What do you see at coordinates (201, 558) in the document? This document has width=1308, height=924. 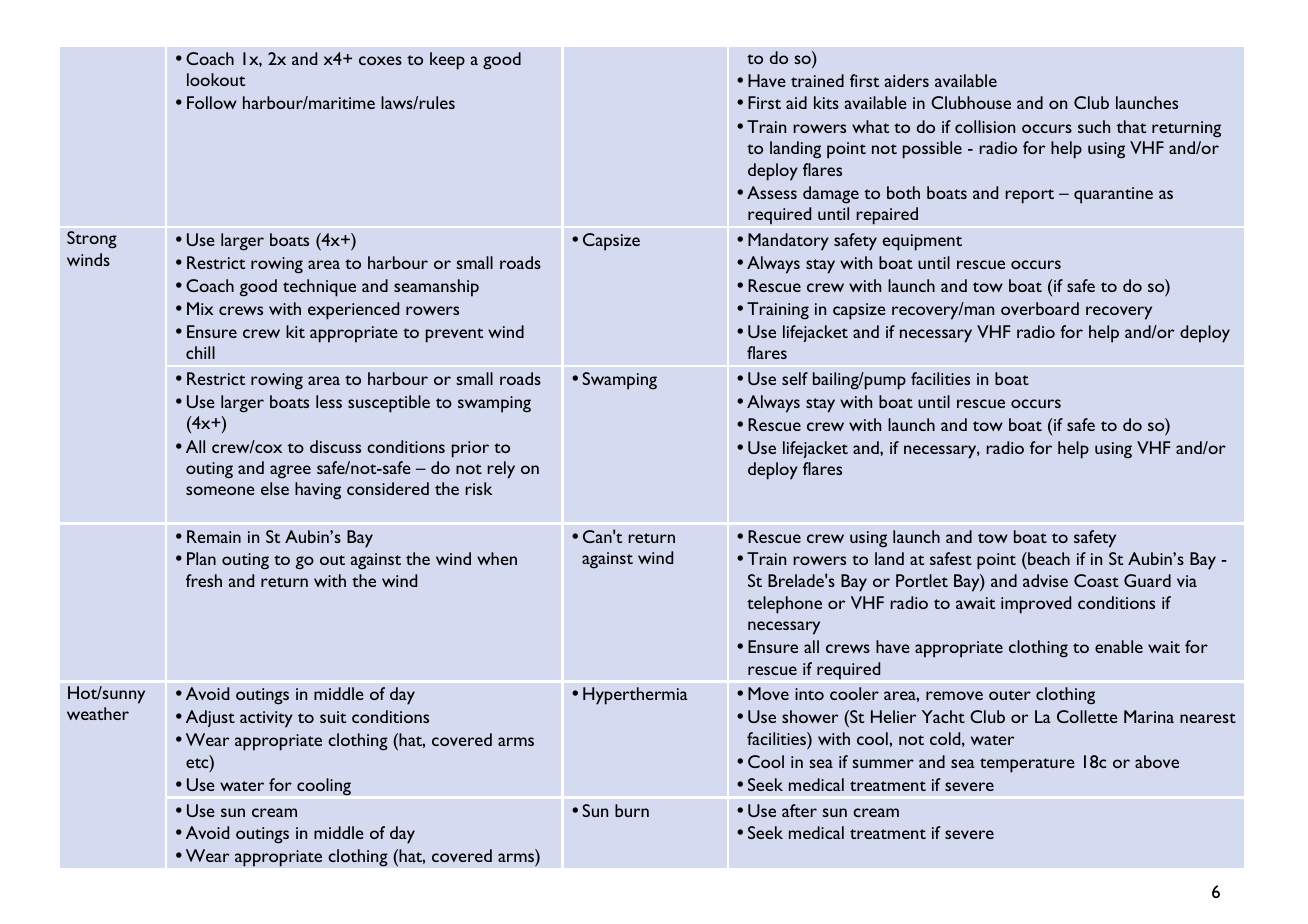 I see `Plan` at bounding box center [201, 558].
